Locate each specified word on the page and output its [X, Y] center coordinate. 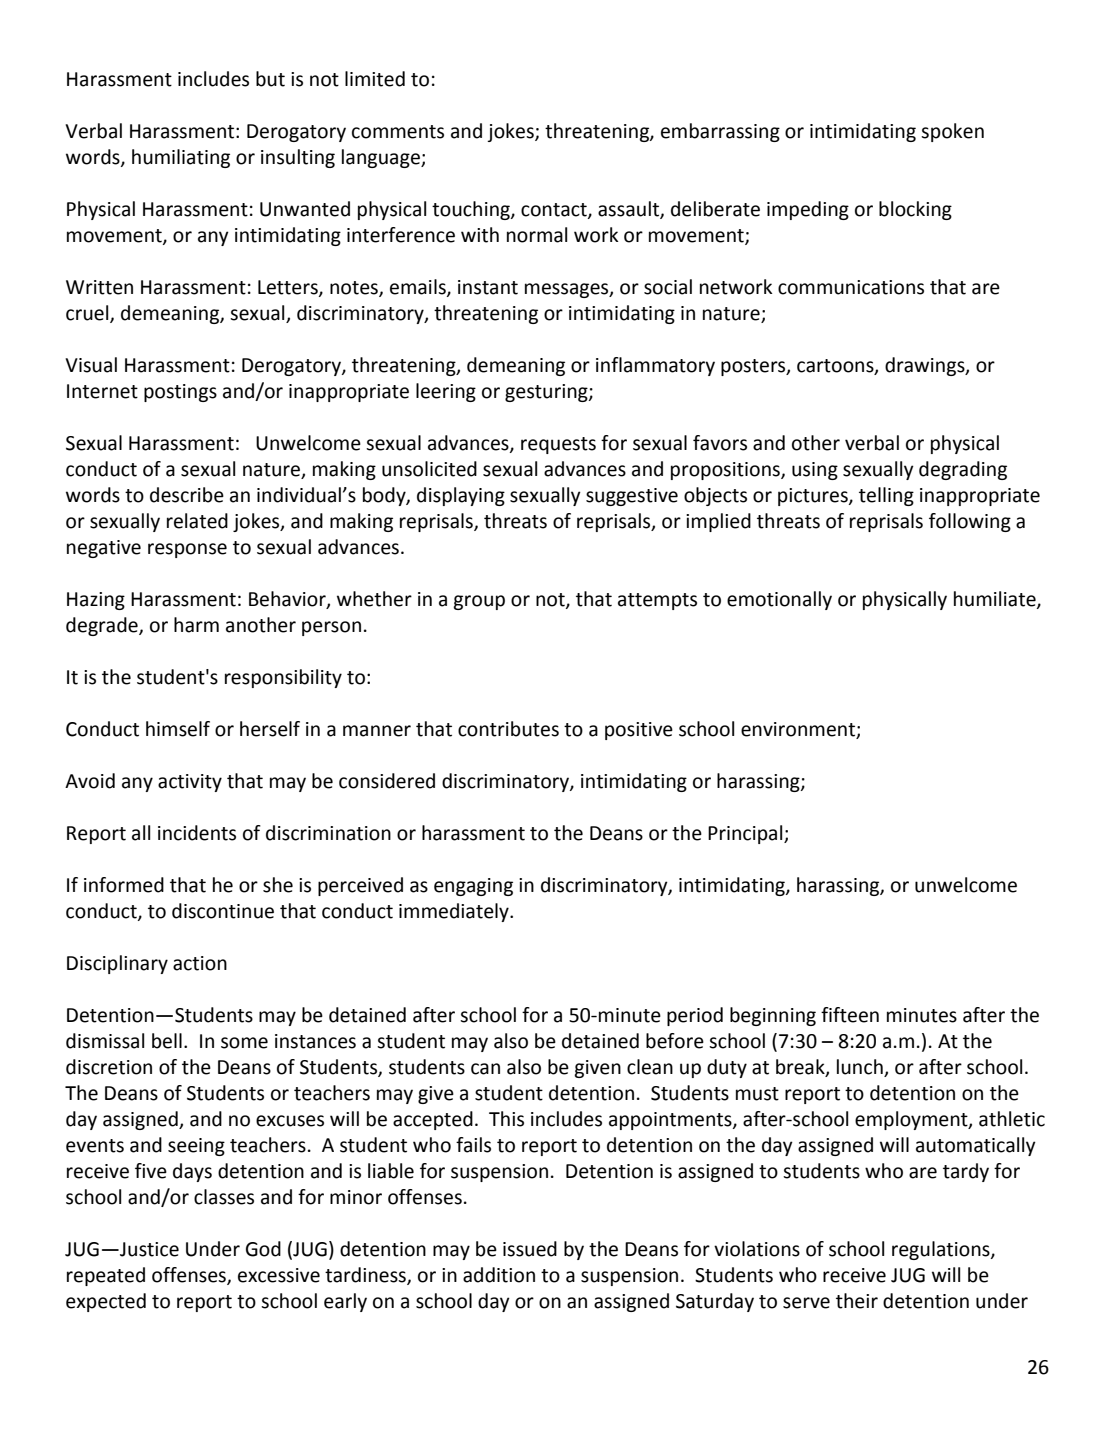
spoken [952, 132]
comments [398, 132]
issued [530, 1249]
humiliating [181, 158]
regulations [942, 1250]
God [263, 1249]
